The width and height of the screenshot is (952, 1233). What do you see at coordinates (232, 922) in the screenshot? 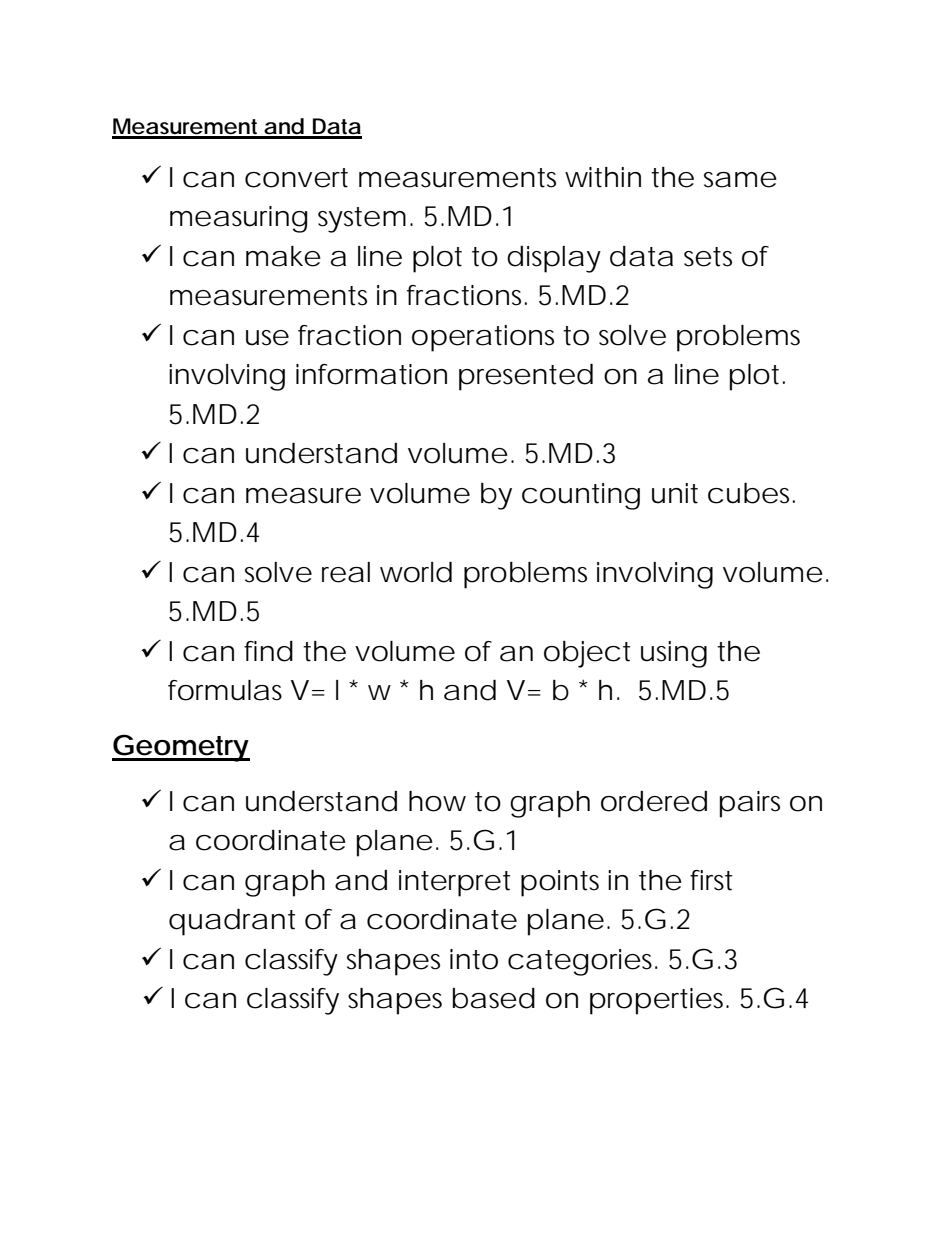
I see `quadrant` at bounding box center [232, 922].
